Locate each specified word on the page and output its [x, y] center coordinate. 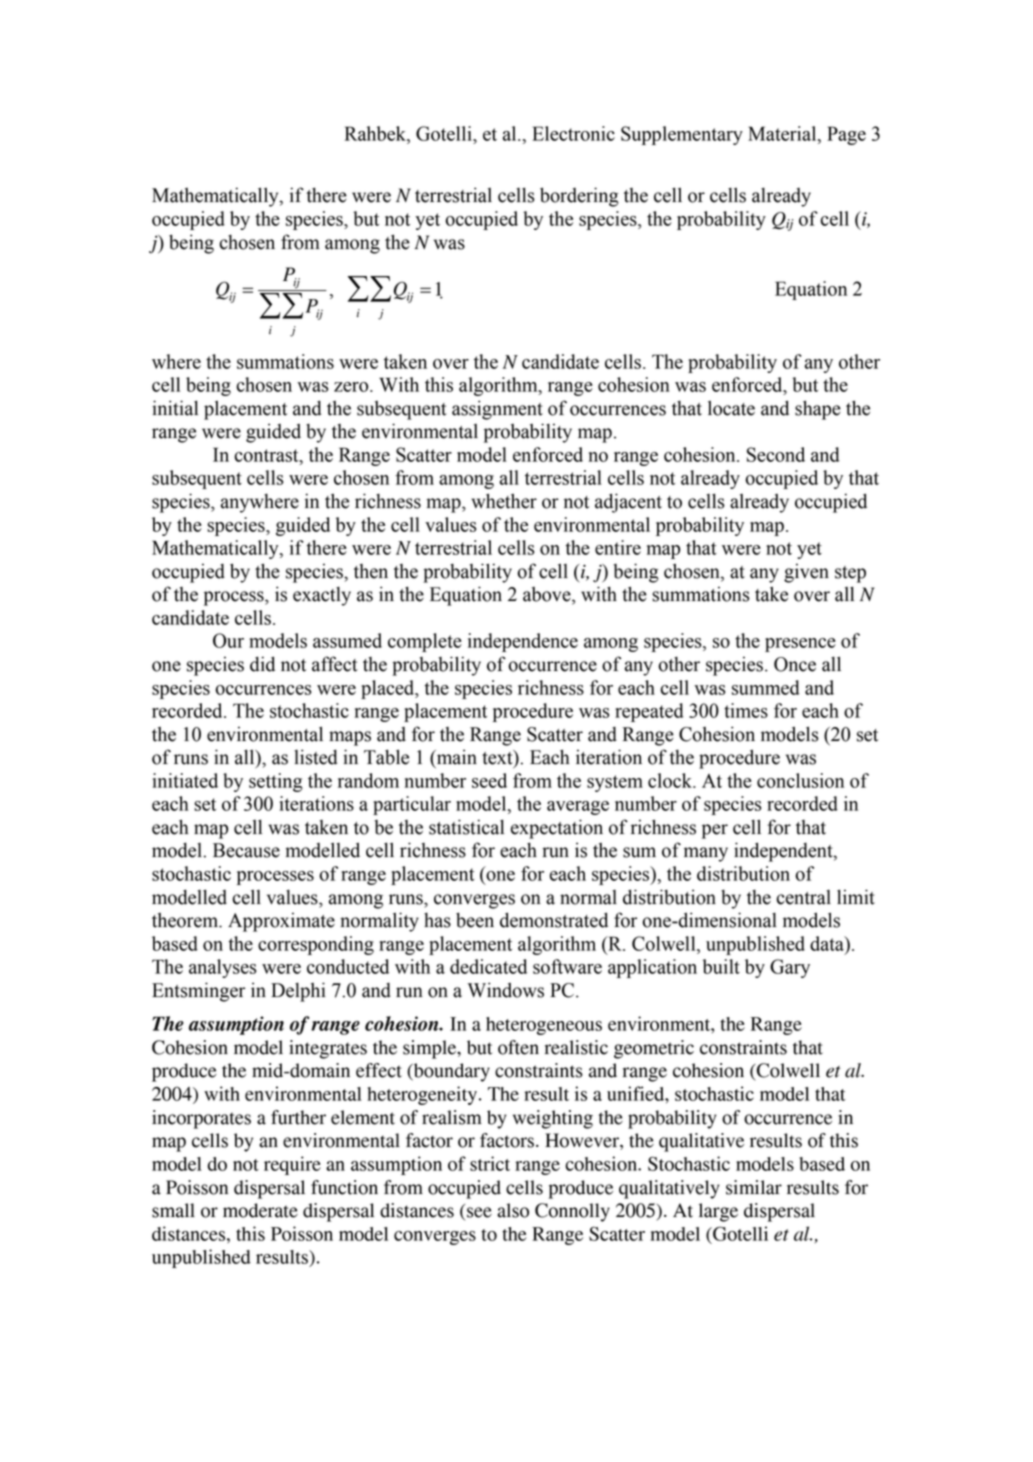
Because [246, 850]
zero [352, 387]
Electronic [573, 133]
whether [504, 501]
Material [783, 133]
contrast [268, 455]
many [706, 854]
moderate [260, 1210]
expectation [557, 829]
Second [776, 454]
